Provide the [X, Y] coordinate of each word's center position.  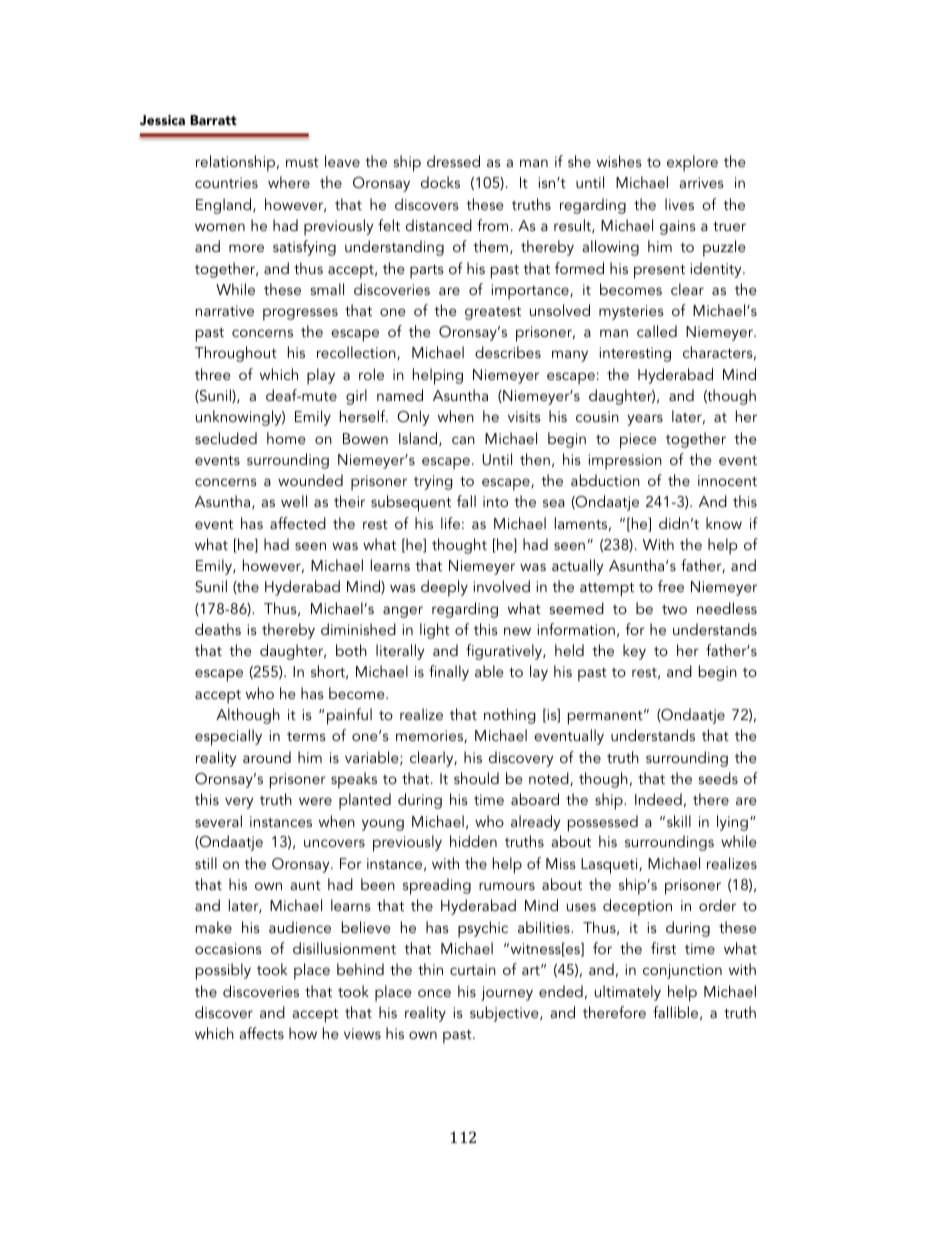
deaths [218, 629]
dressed [453, 161]
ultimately [628, 993]
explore [692, 163]
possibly [223, 971]
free [671, 586]
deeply [444, 588]
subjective [505, 1014]
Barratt [213, 120]
